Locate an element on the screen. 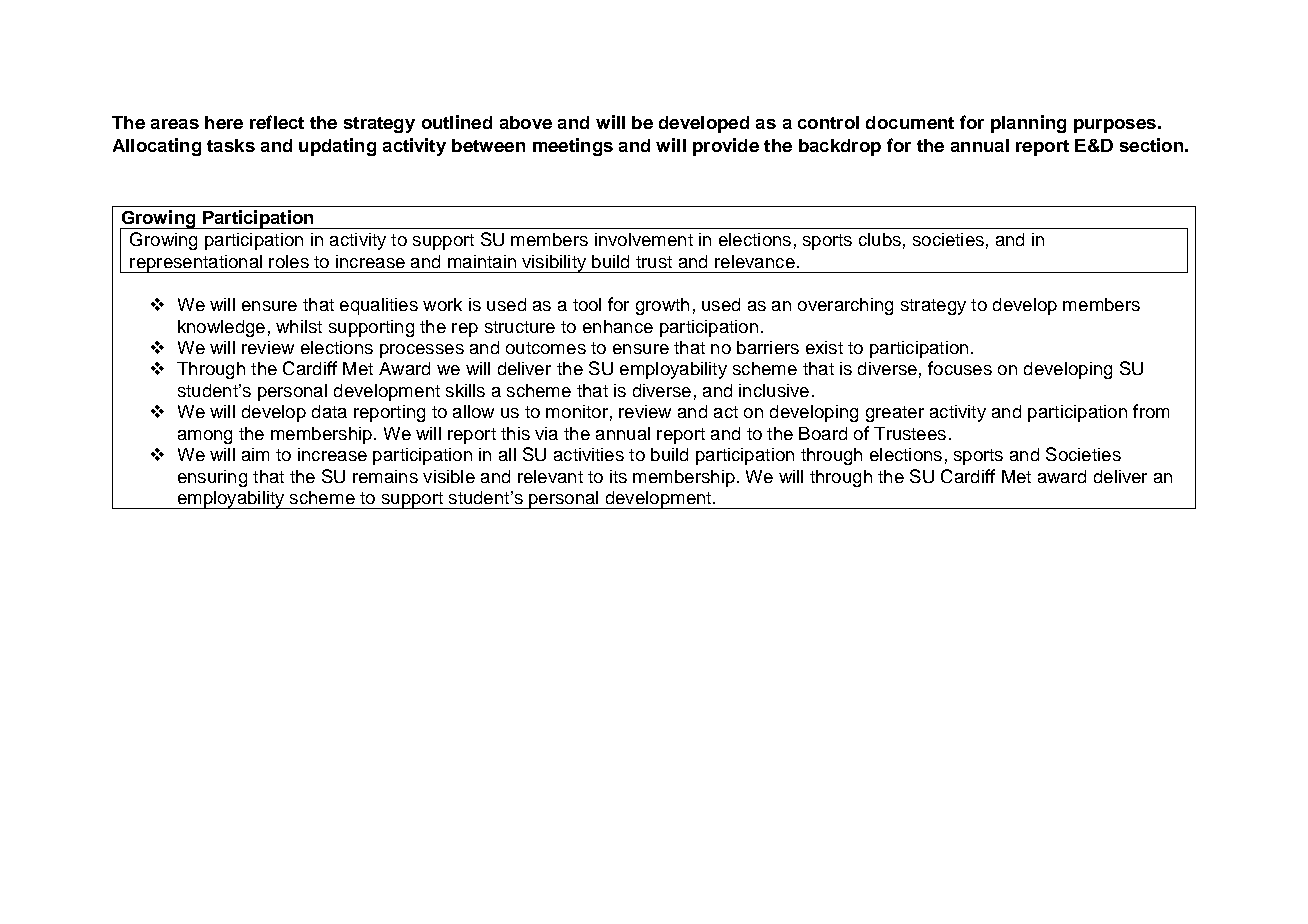 This screenshot has height=924, width=1308. planning is located at coordinates (1028, 124).
